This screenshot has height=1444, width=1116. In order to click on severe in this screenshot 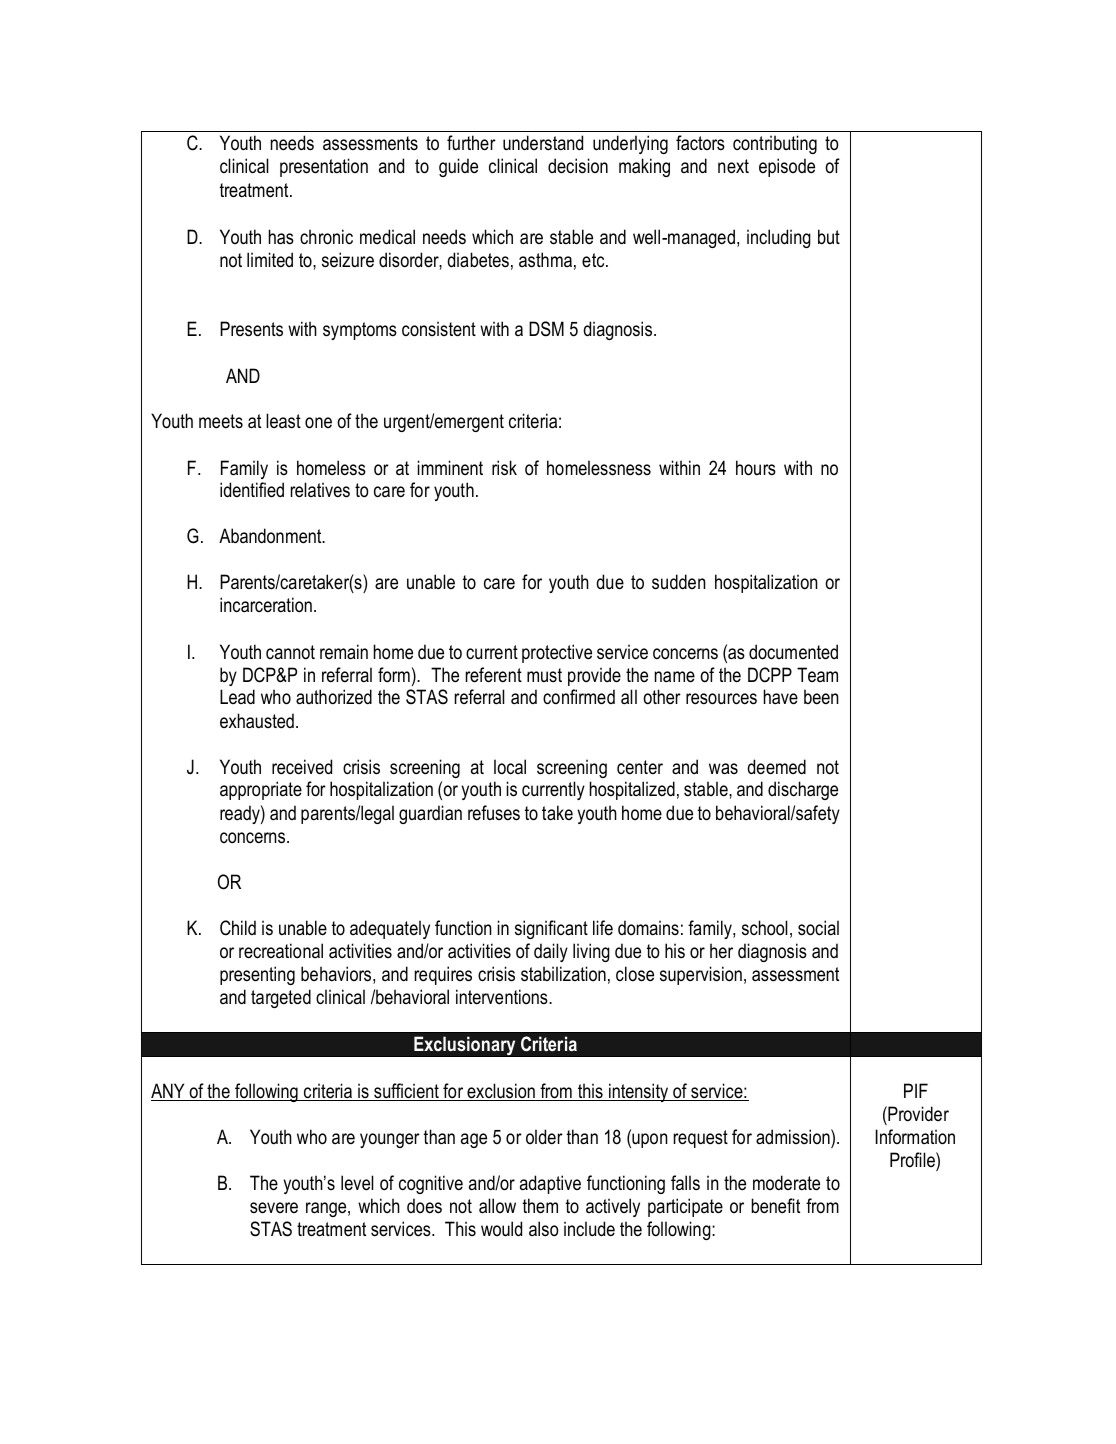, I will do `click(274, 1208)`.
